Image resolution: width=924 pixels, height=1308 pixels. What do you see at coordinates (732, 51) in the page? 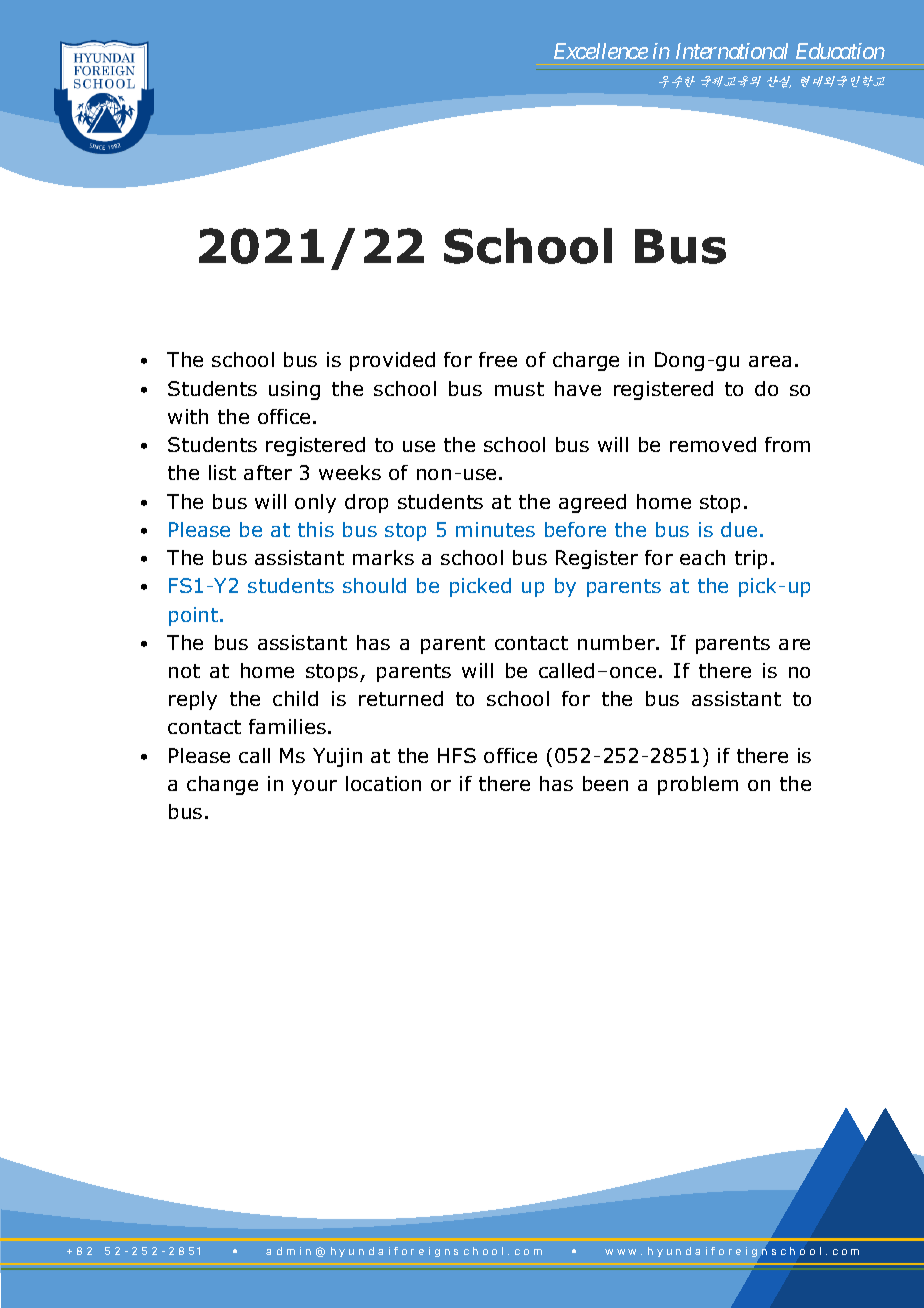
I see `International` at bounding box center [732, 51].
